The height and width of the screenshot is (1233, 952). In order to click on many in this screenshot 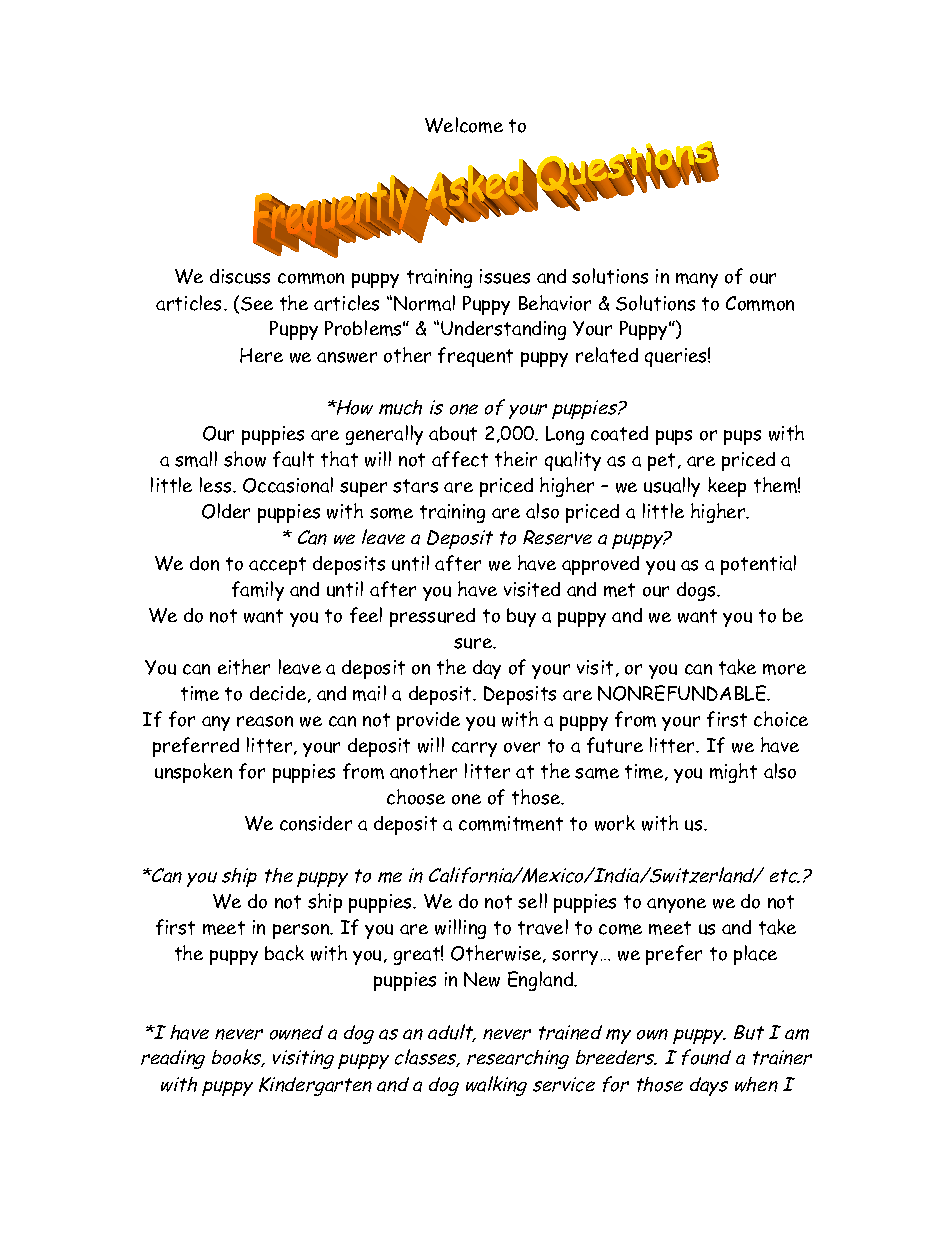, I will do `click(697, 280)`.
